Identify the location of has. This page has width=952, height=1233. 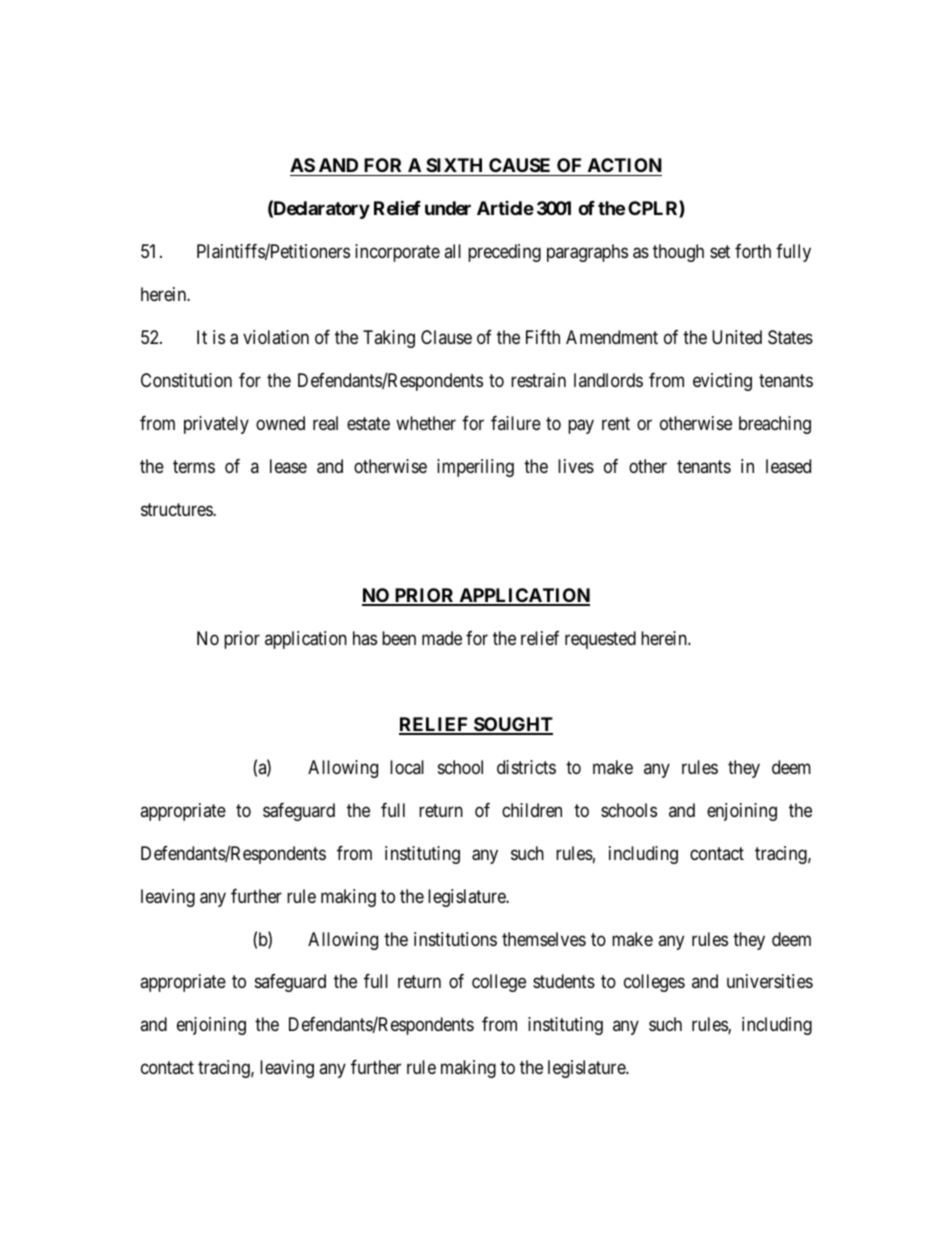
(365, 638).
